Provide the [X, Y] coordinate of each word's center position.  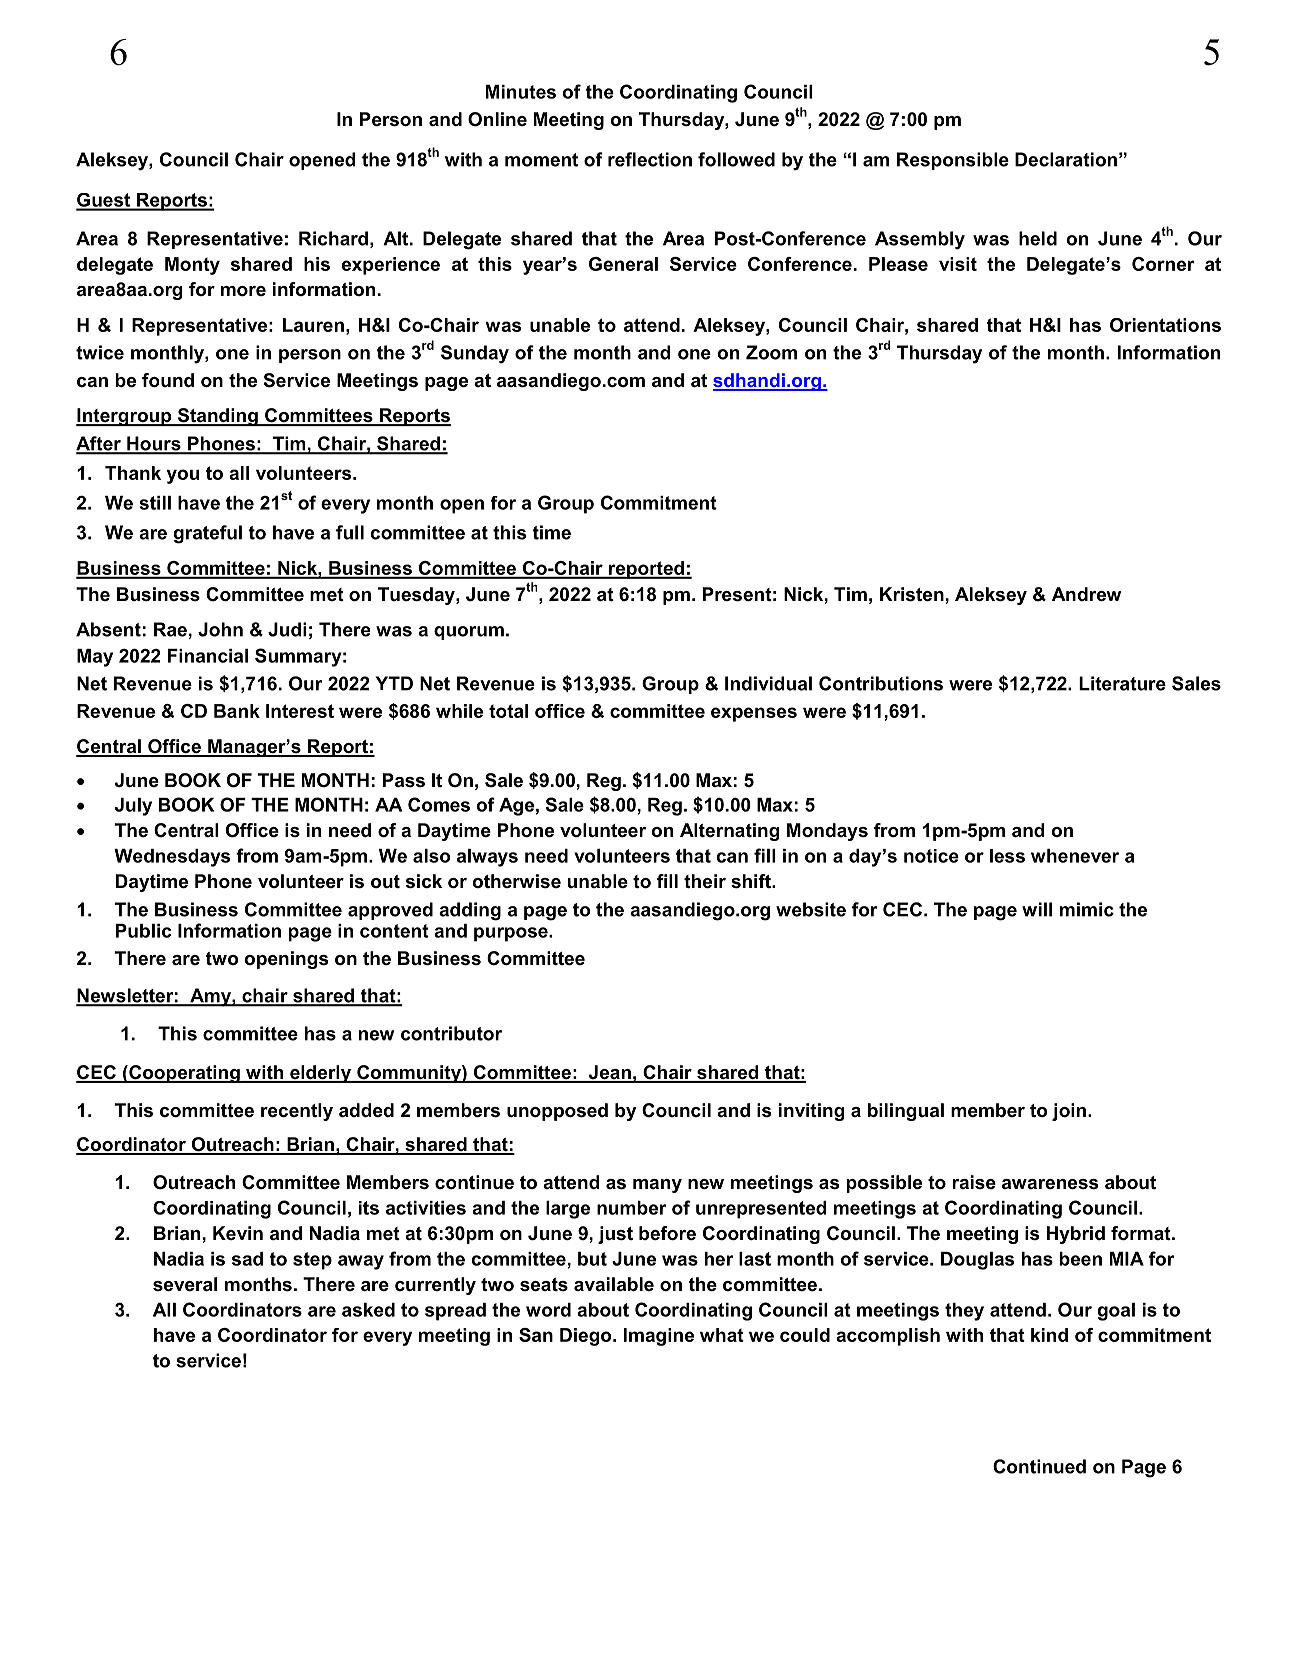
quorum [469, 633]
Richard [333, 238]
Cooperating [184, 1074]
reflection [650, 159]
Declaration [1066, 159]
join [1069, 1112]
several [185, 1284]
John [220, 629]
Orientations [1165, 325]
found [168, 380]
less [1007, 856]
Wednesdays [172, 858]
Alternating [729, 832]
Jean [609, 1073]
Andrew [1086, 594]
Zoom [771, 352]
